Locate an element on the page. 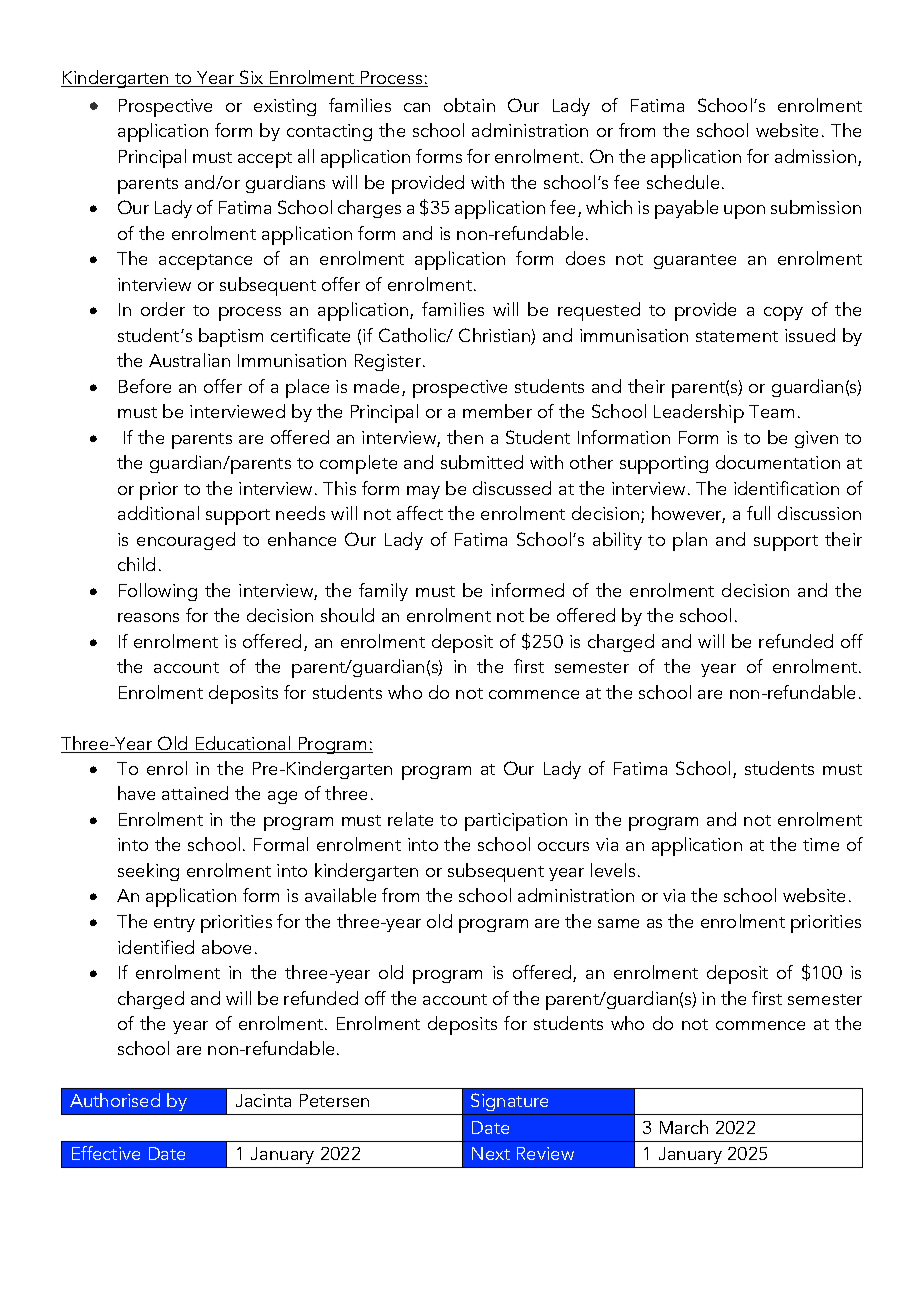 This image has height=1308, width=924. attained is located at coordinates (195, 793).
